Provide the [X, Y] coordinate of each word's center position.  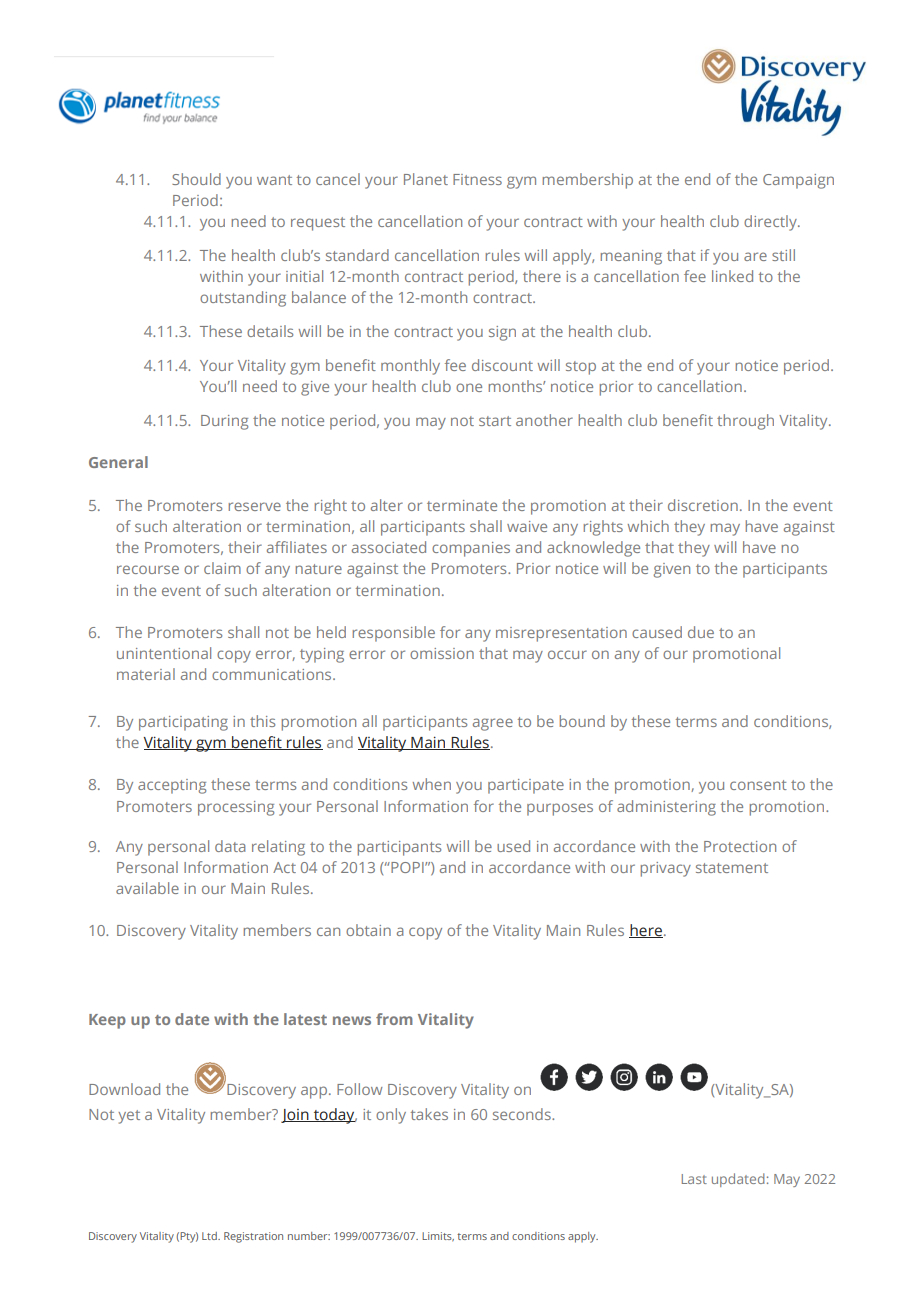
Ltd [210, 1236]
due [701, 632]
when [432, 784]
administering [666, 808]
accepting [172, 786]
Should [196, 179]
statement [732, 868]
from [394, 1019]
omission [442, 653]
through [745, 422]
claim [222, 568]
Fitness [477, 179]
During [224, 422]
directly [771, 223]
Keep [107, 1021]
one [469, 387]
